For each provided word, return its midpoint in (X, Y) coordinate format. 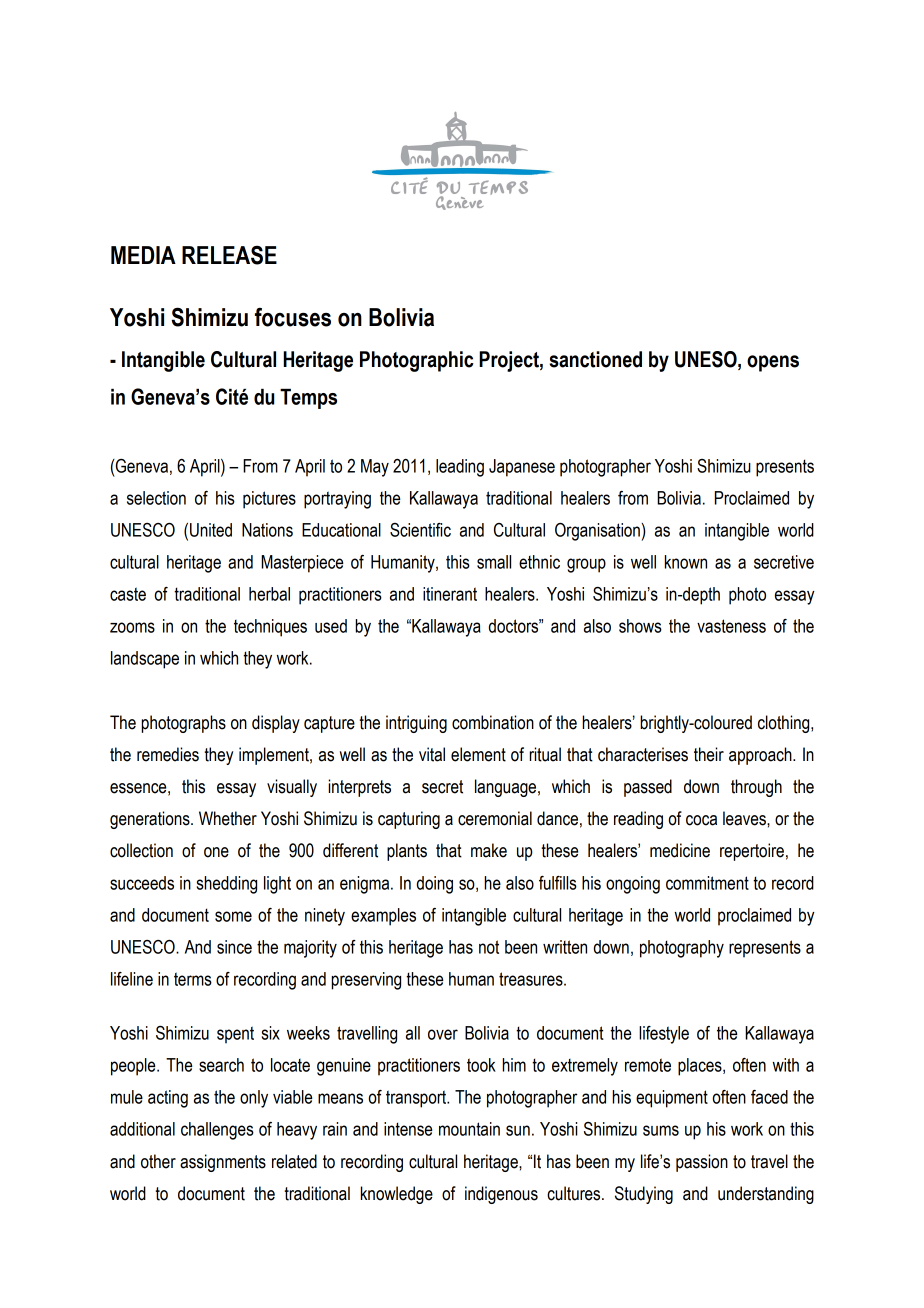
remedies (168, 754)
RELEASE (229, 255)
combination (493, 722)
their (709, 754)
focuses (293, 317)
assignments (223, 1163)
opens (773, 363)
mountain (469, 1129)
